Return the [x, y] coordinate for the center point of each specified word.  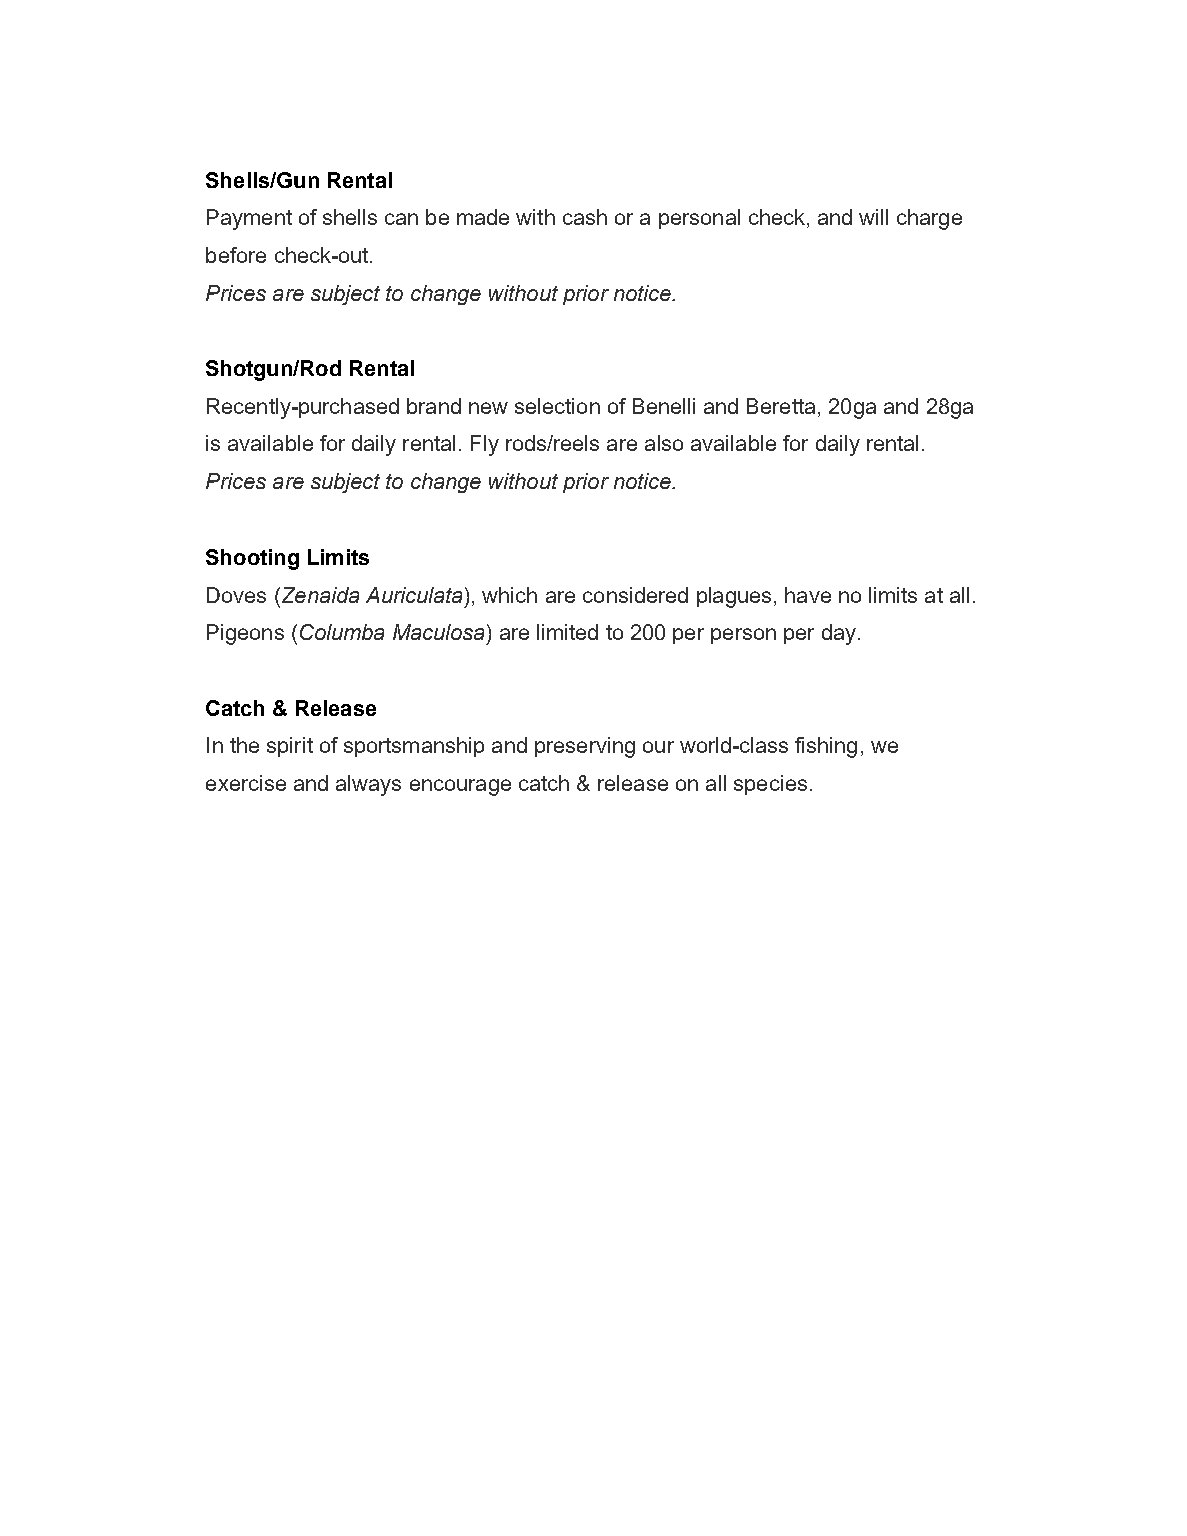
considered [635, 595]
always [368, 785]
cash [585, 217]
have [808, 595]
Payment [249, 219]
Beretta [781, 406]
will [873, 217]
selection [557, 406]
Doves [236, 595]
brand [434, 406]
